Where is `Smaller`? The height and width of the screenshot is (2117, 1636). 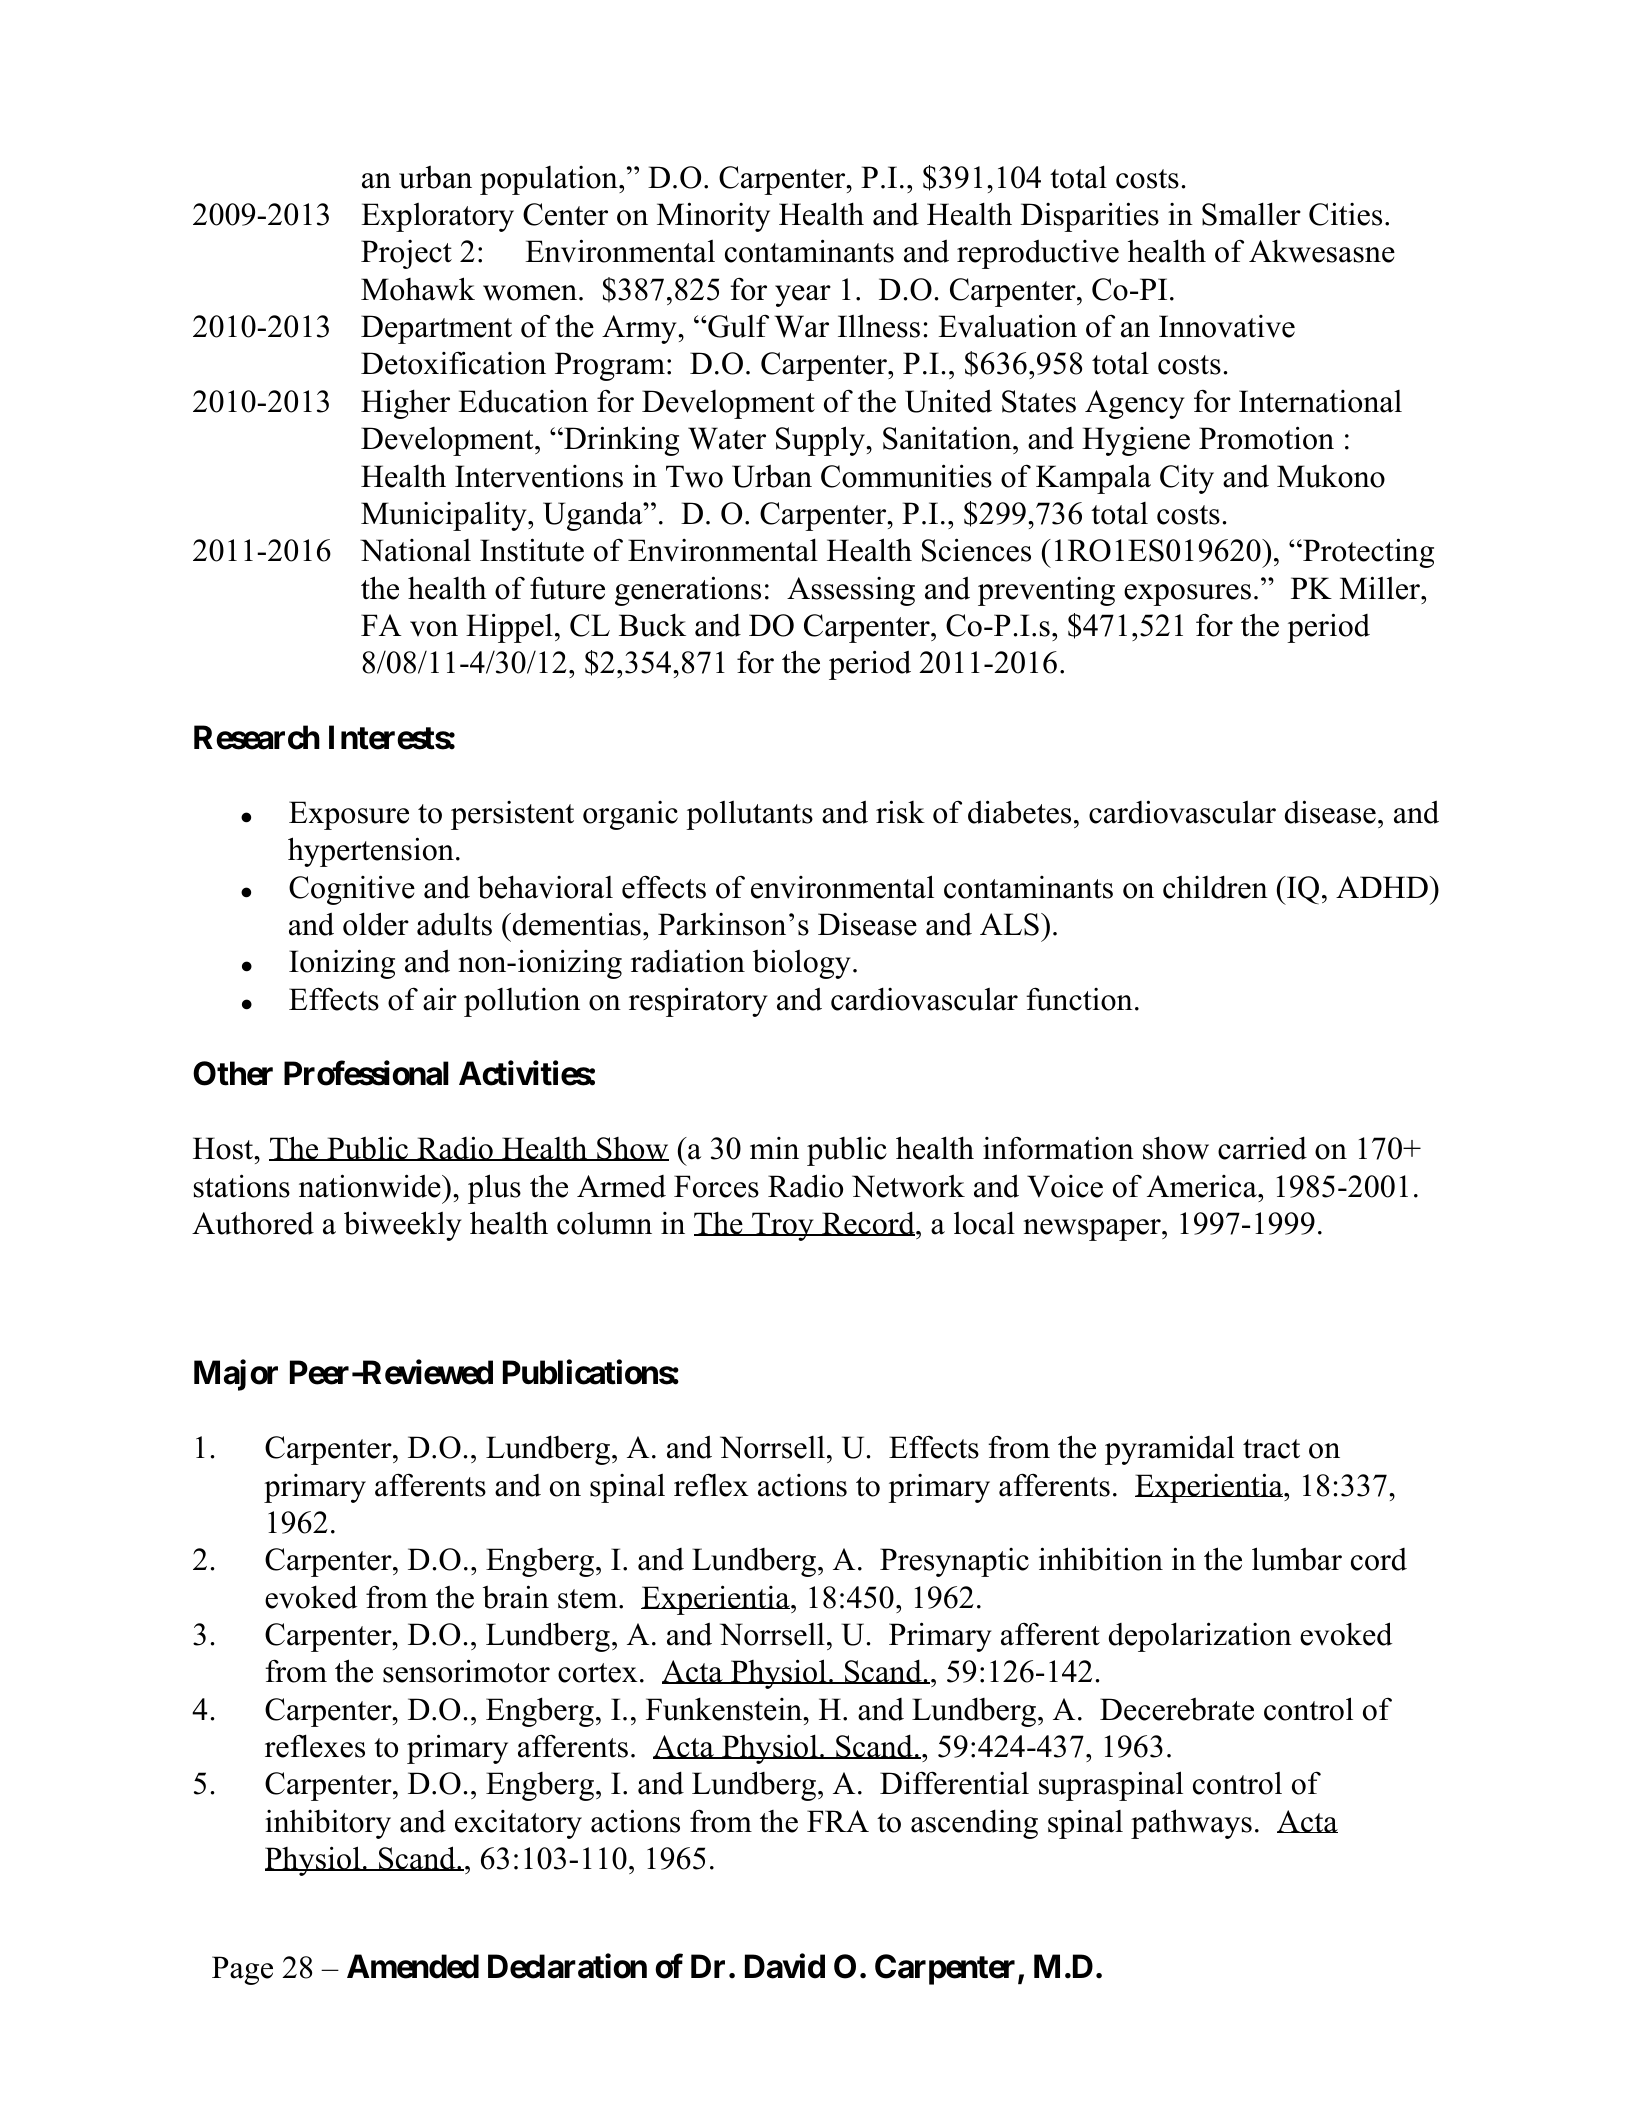
Smaller is located at coordinates (1251, 214).
